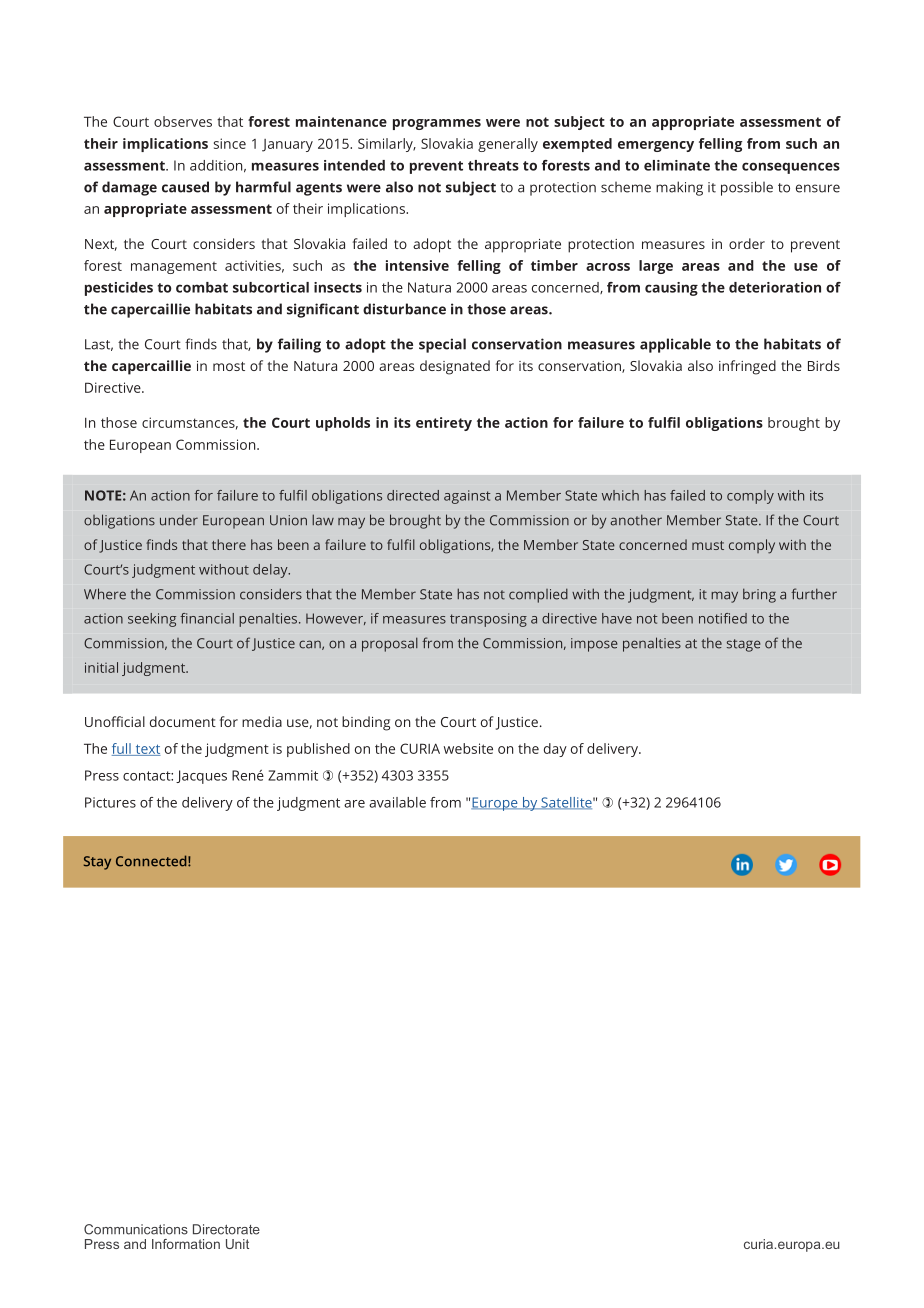 Image resolution: width=924 pixels, height=1308 pixels. Describe the element at coordinates (747, 188) in the screenshot. I see `possible` at that location.
